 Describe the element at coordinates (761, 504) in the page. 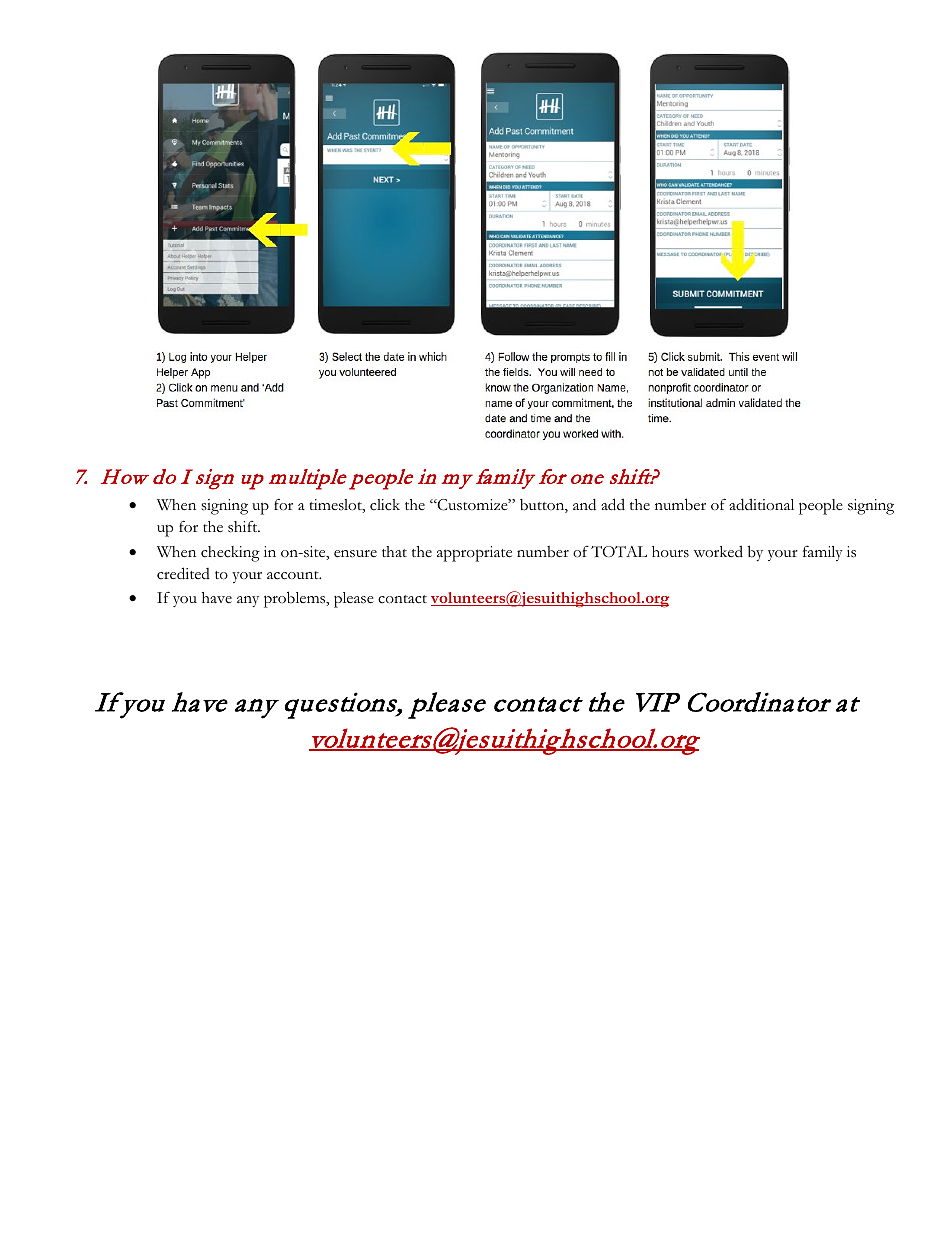

I see `additional` at that location.
